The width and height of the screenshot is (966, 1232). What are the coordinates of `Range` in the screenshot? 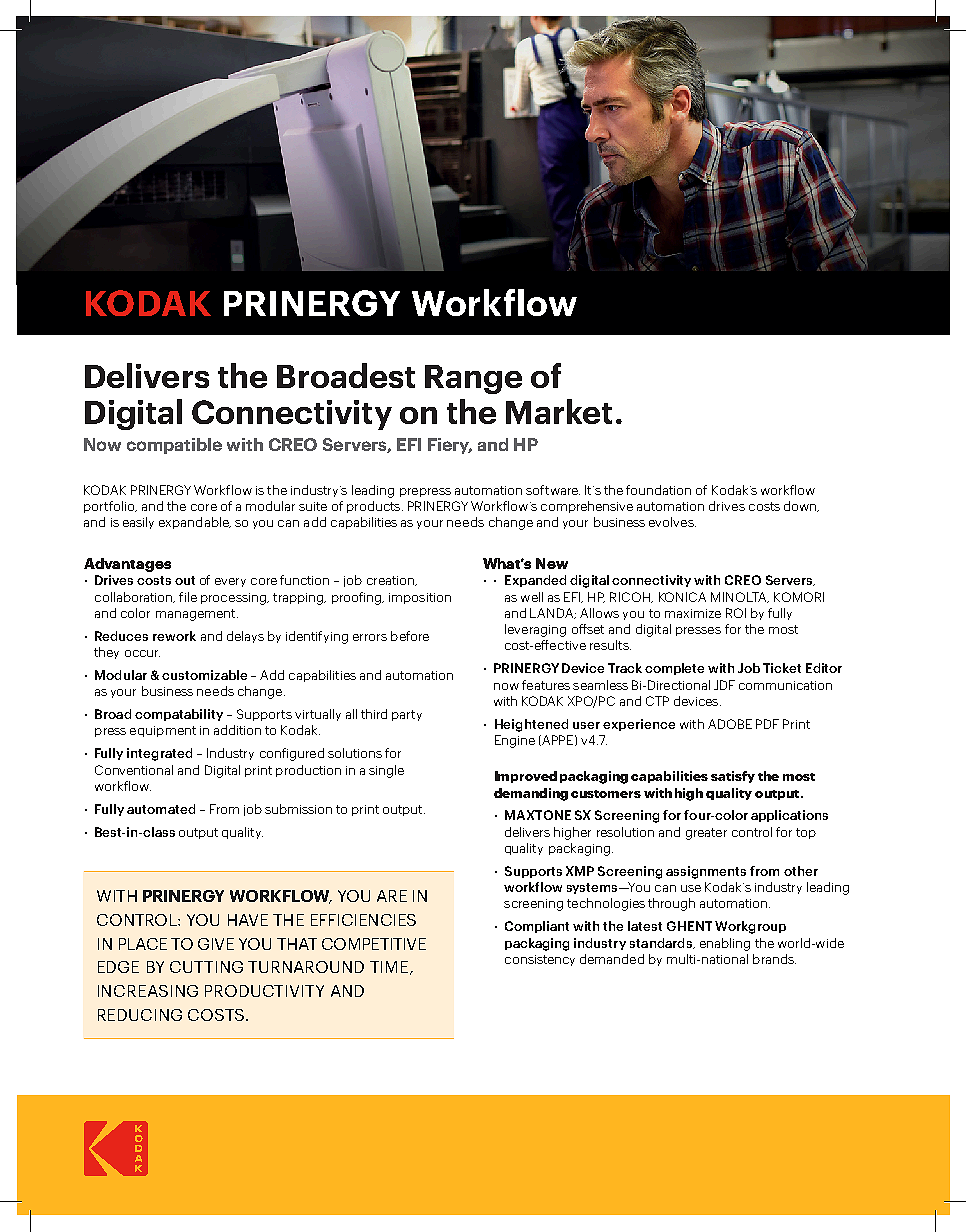 It's located at (473, 379).
